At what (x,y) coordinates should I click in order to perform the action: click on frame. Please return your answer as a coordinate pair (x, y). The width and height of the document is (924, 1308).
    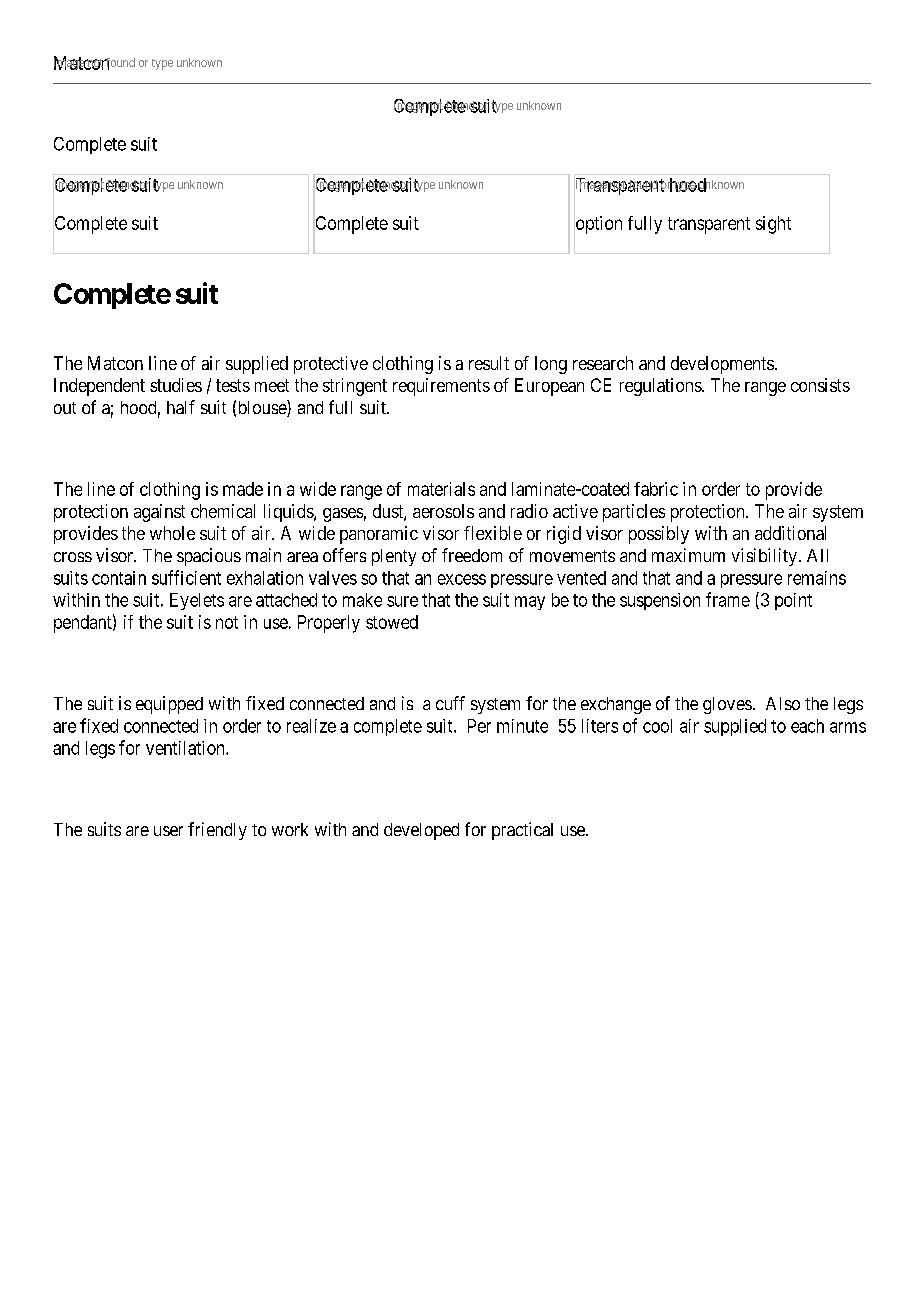
    Looking at the image, I should click on (728, 599).
